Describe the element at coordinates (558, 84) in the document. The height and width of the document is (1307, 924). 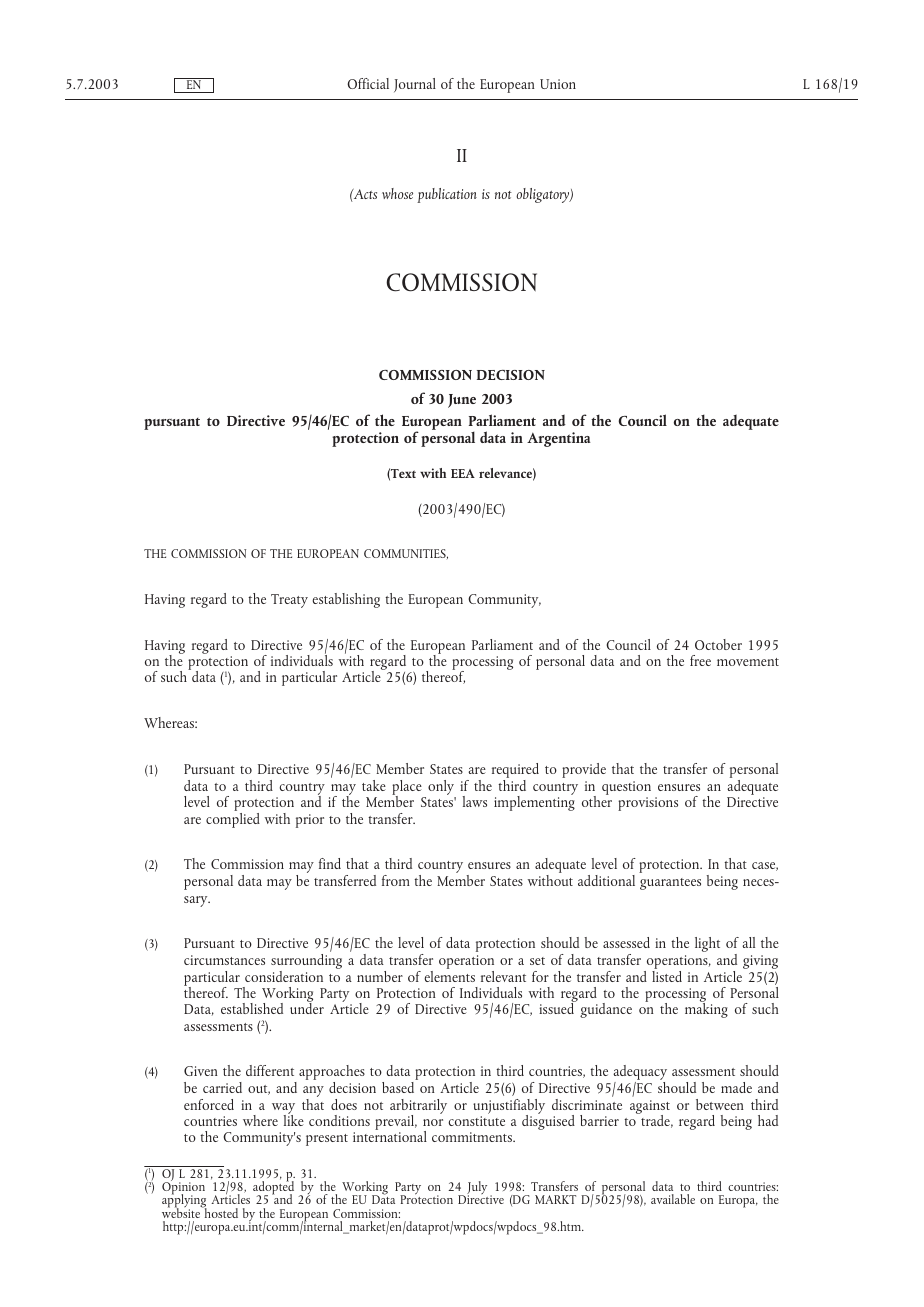
I see `Union` at that location.
